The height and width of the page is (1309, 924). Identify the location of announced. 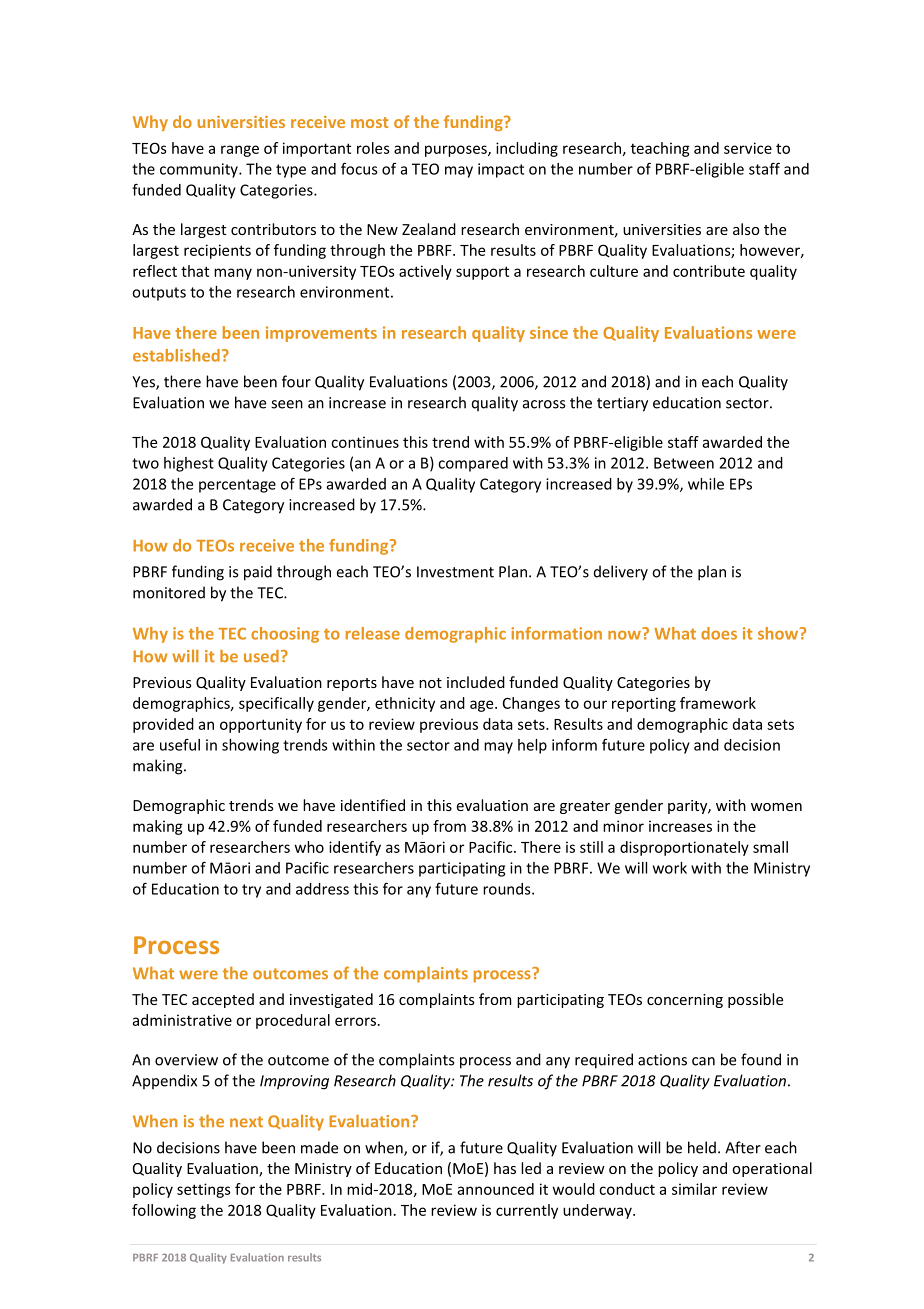
(496, 1189).
